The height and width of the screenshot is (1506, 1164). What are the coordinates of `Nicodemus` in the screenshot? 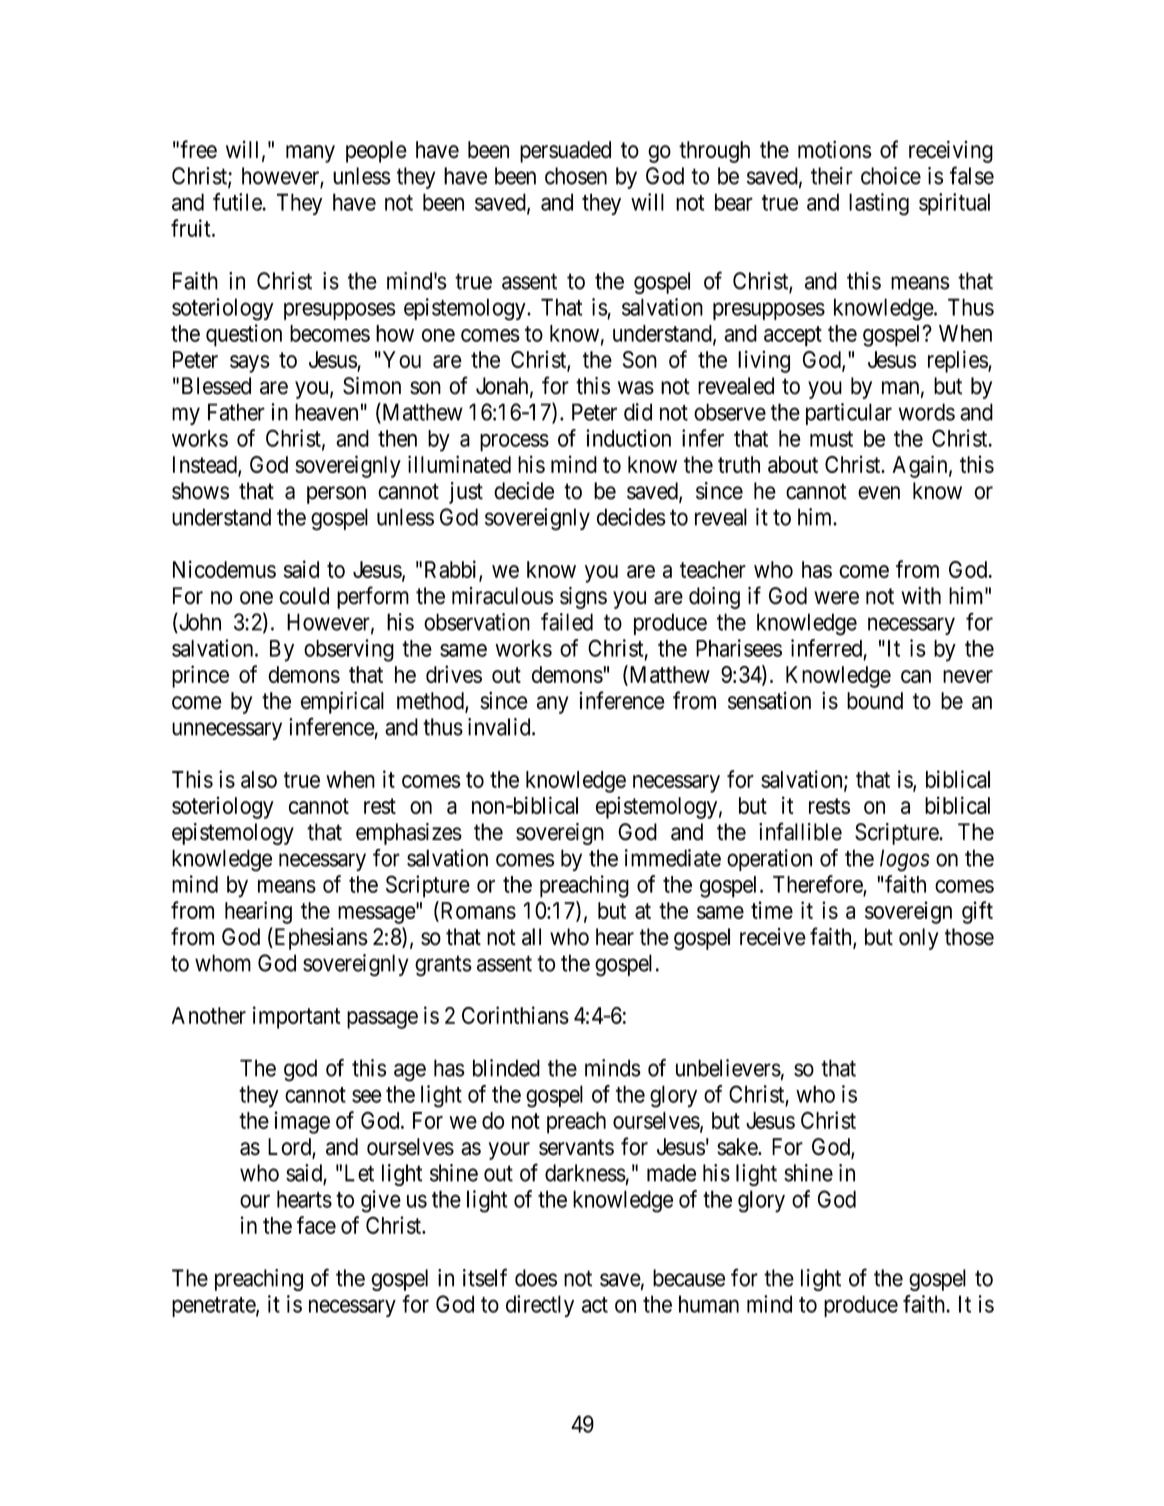 It's located at (224, 569).
